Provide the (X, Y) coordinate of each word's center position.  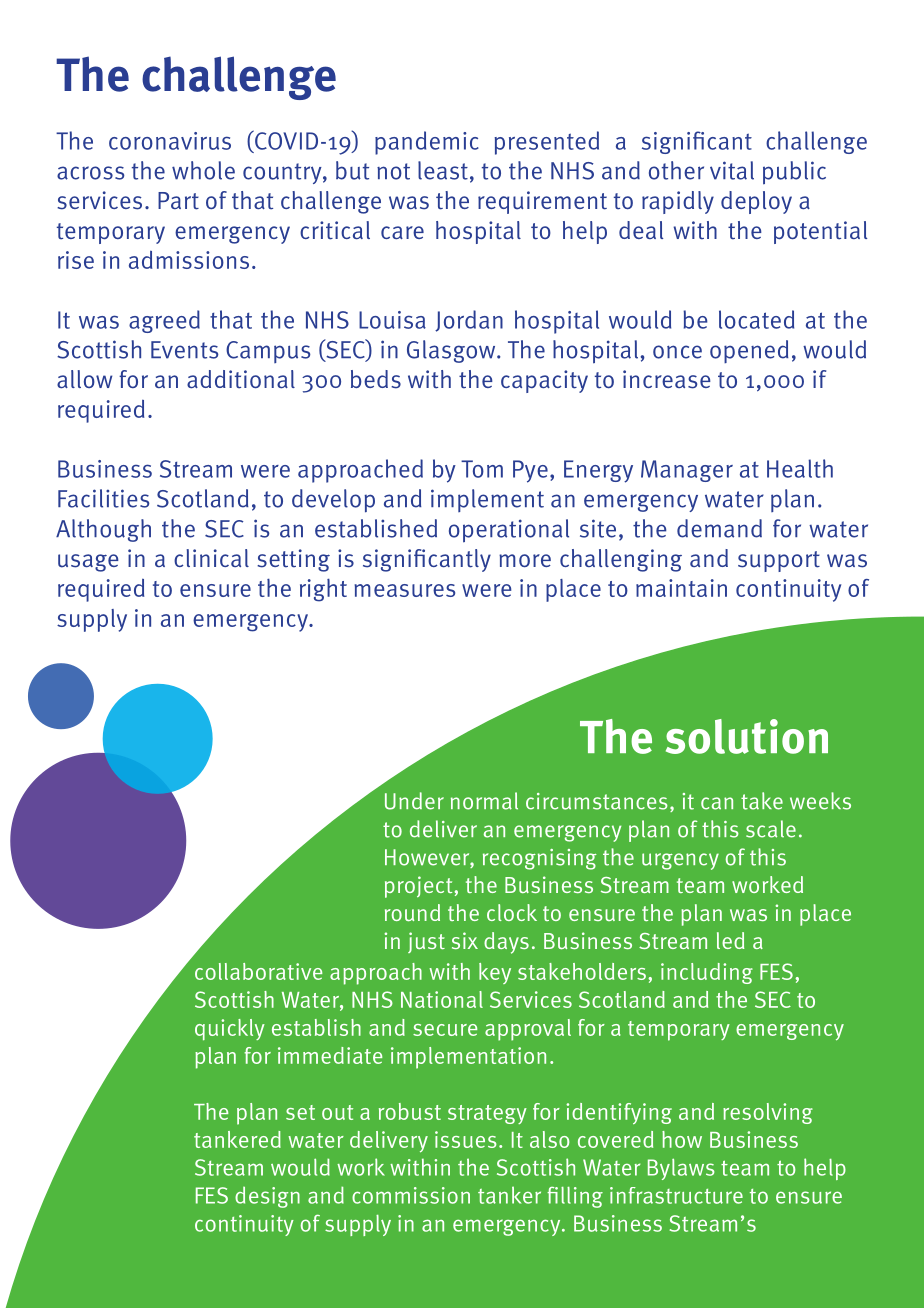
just (426, 942)
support (779, 561)
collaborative (258, 971)
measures (404, 590)
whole (203, 170)
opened (749, 351)
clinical (211, 558)
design (267, 1197)
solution (747, 736)
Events (184, 350)
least (443, 170)
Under (414, 801)
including (707, 973)
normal (484, 801)
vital (732, 170)
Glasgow (452, 351)
